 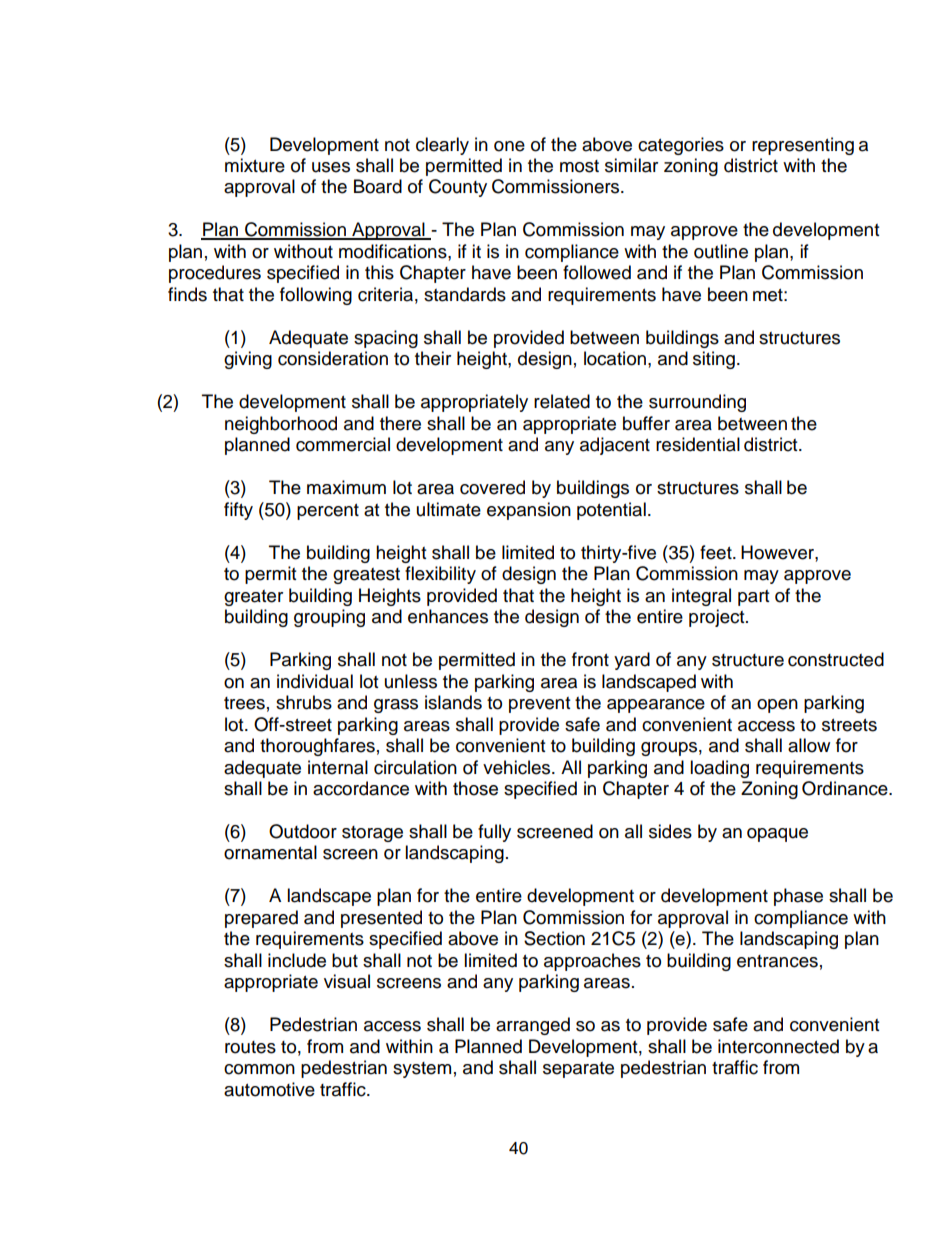 What do you see at coordinates (803, 146) in the screenshot?
I see `representing` at bounding box center [803, 146].
